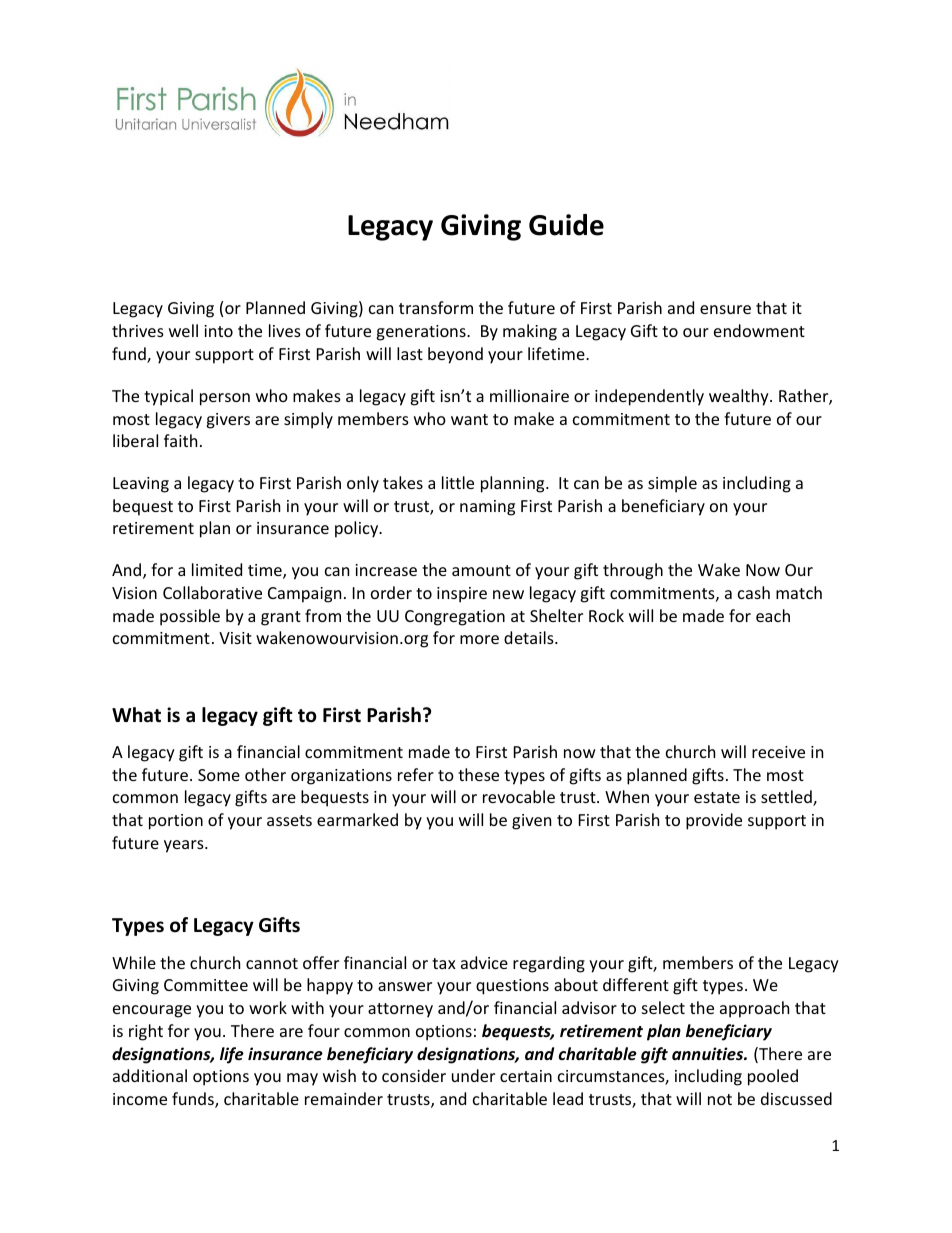  What do you see at coordinates (773, 1077) in the image?
I see `pooled` at bounding box center [773, 1077].
